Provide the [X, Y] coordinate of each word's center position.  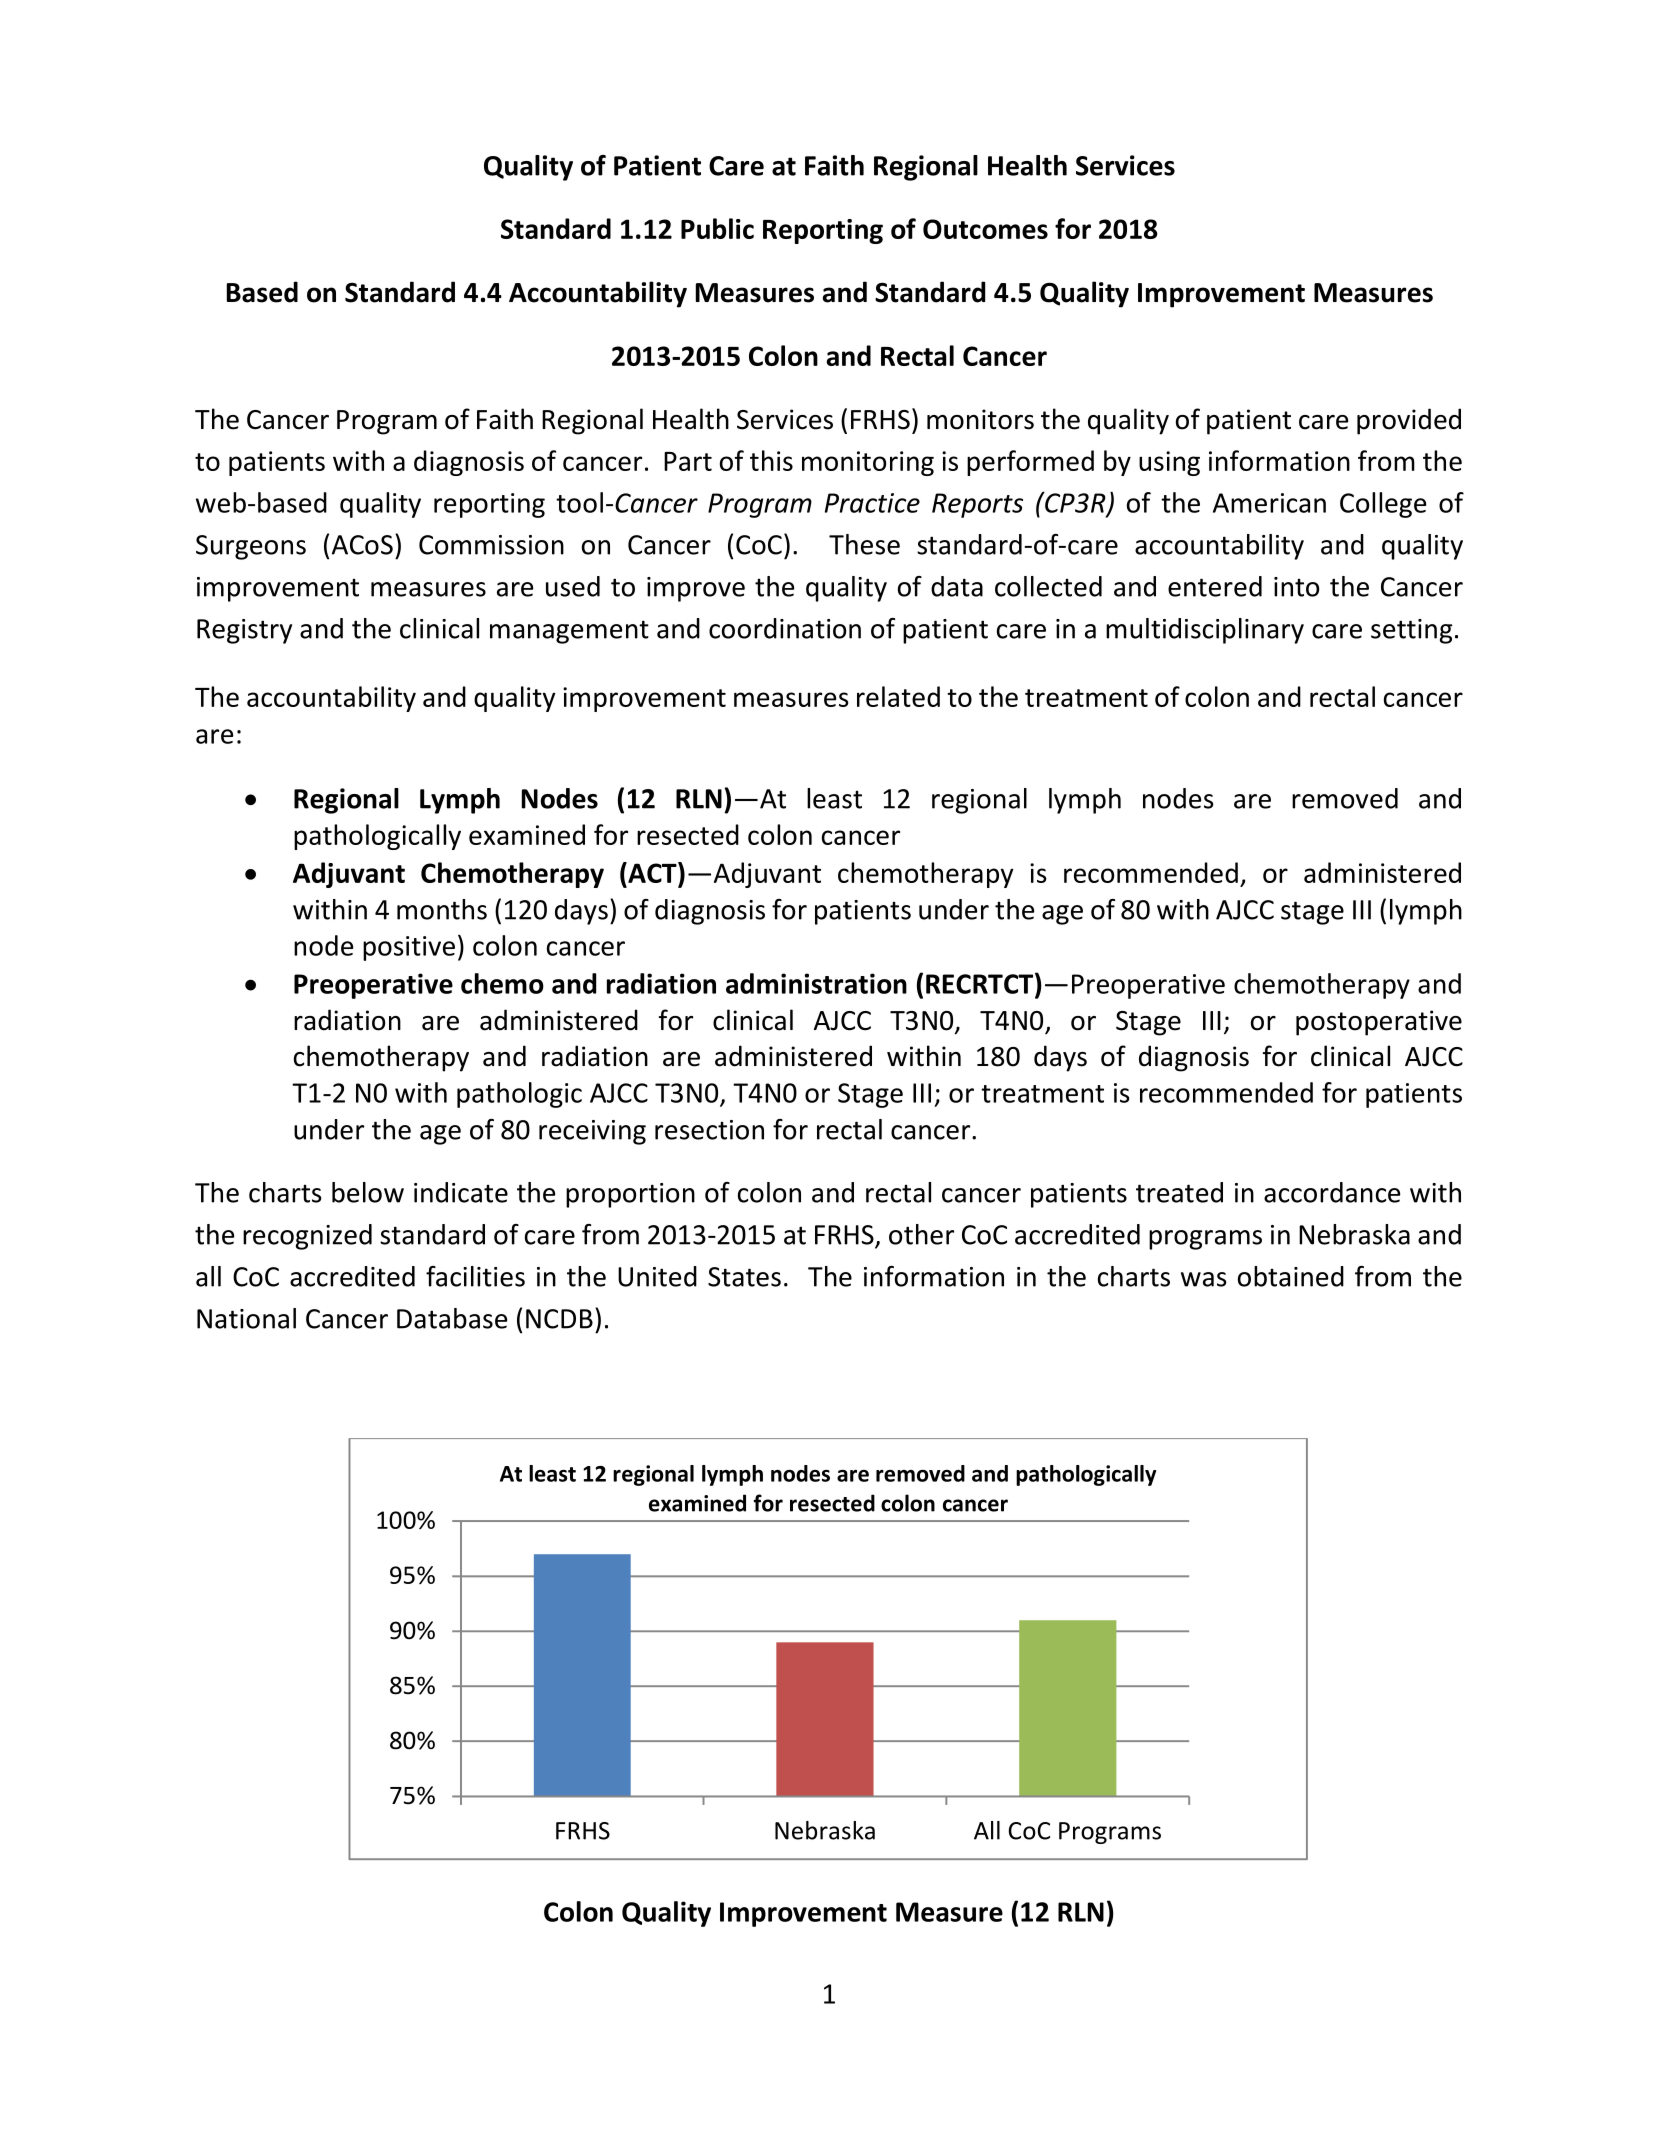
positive [409, 948]
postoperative [1379, 1023]
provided [1409, 421]
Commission [491, 545]
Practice [872, 503]
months [442, 909]
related [898, 696]
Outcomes [985, 229]
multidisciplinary [1205, 631]
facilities [475, 1276]
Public [717, 228]
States [744, 1277]
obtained [1291, 1276]
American [1269, 503]
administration [816, 983]
